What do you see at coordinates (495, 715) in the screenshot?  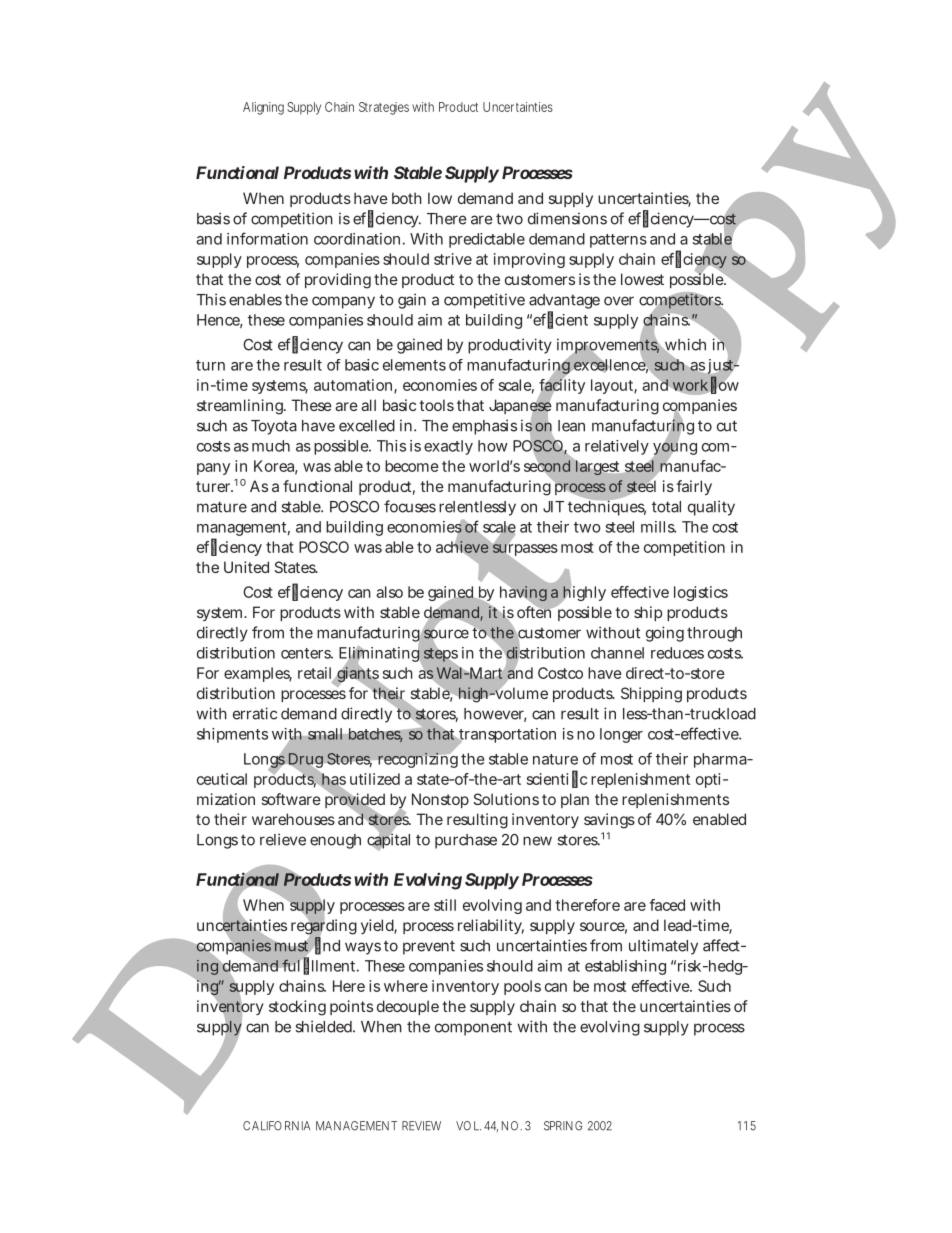 I see `however` at bounding box center [495, 715].
